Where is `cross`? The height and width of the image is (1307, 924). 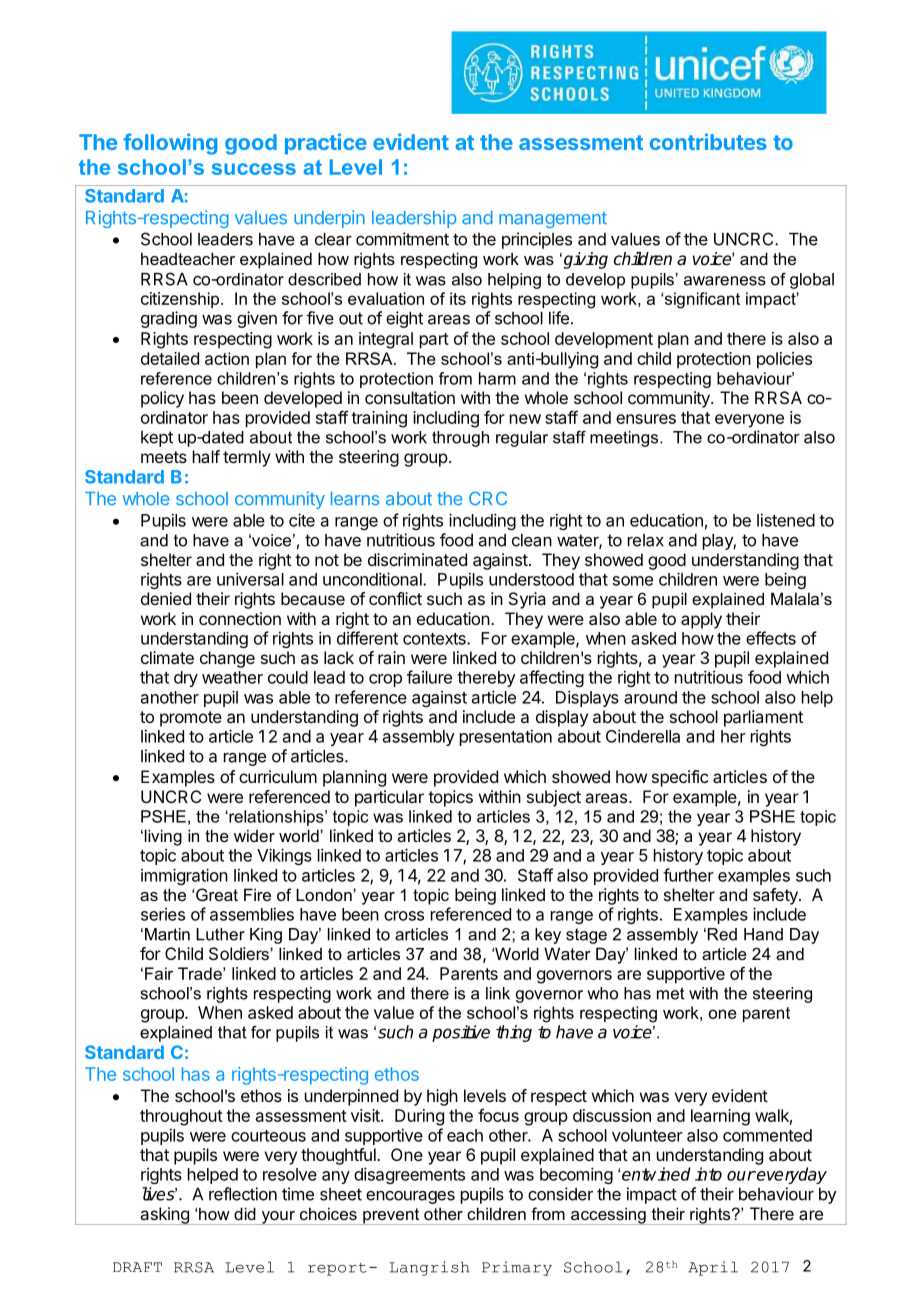
cross is located at coordinates (404, 916).
